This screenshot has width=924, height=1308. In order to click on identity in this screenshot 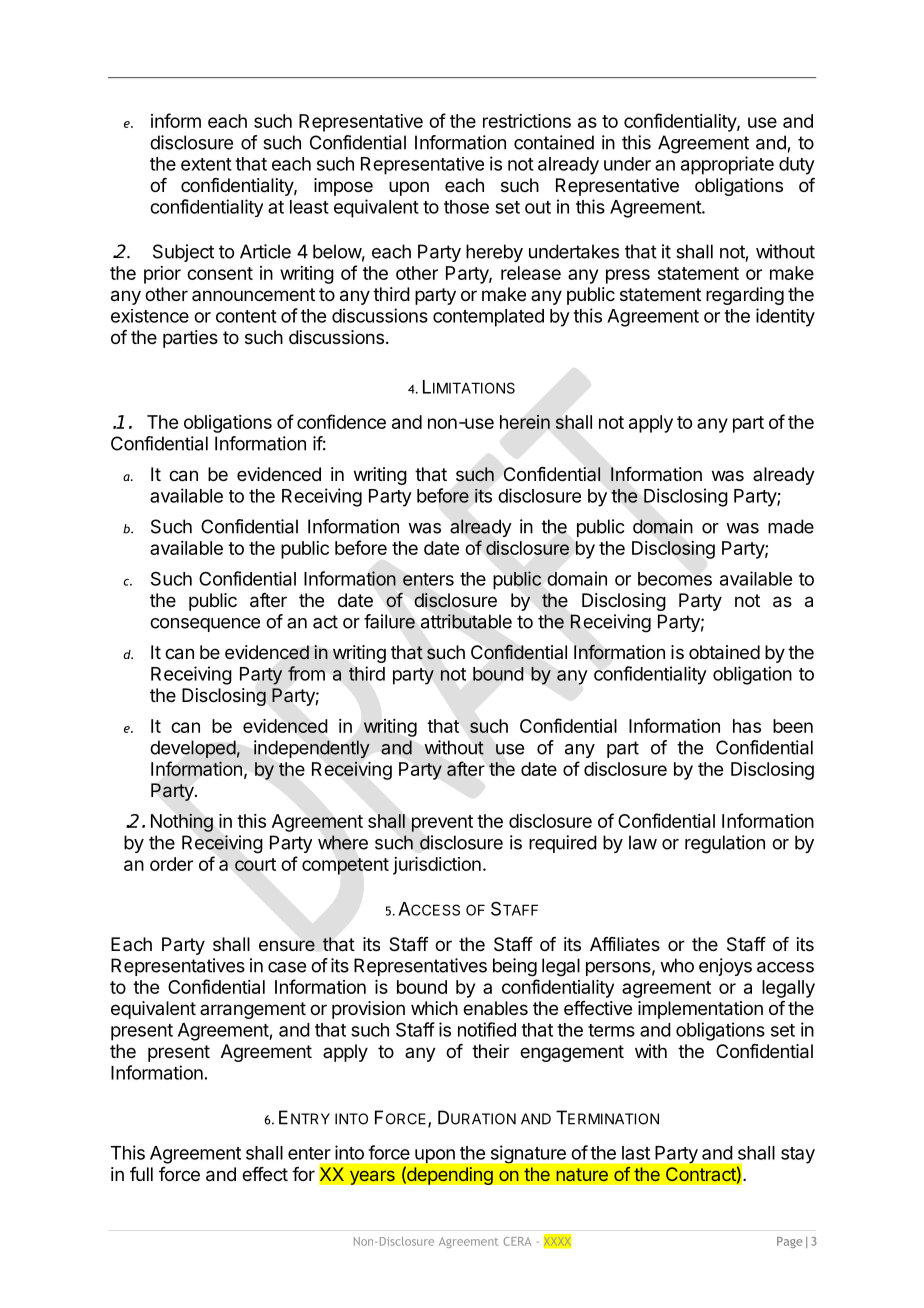, I will do `click(785, 317)`.
